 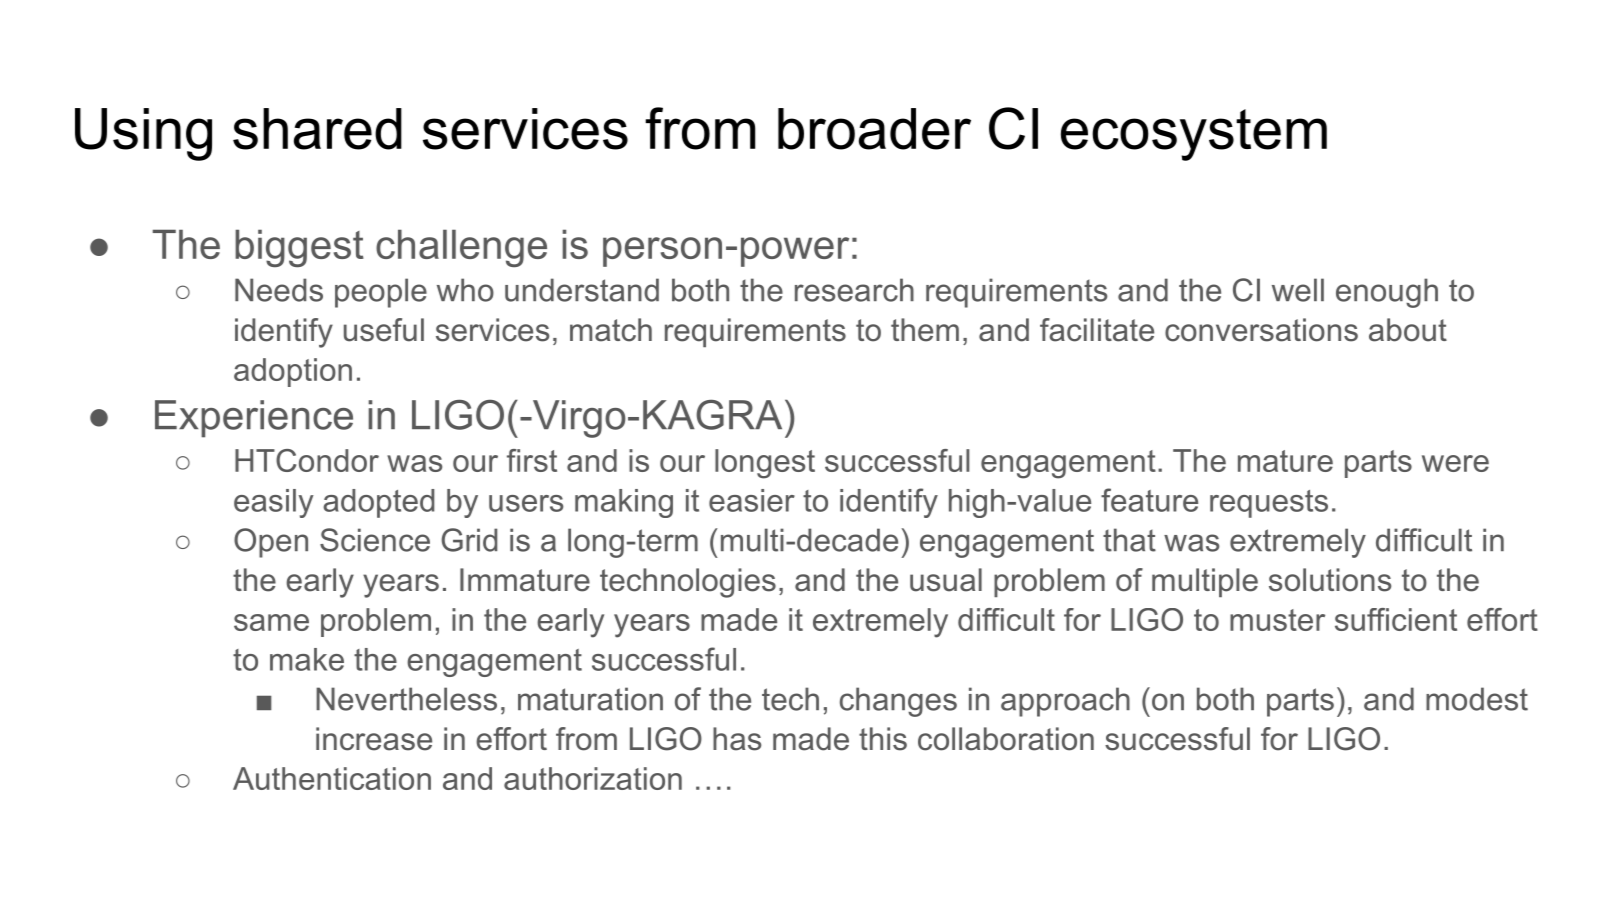 What do you see at coordinates (1298, 290) in the image?
I see `well` at bounding box center [1298, 290].
